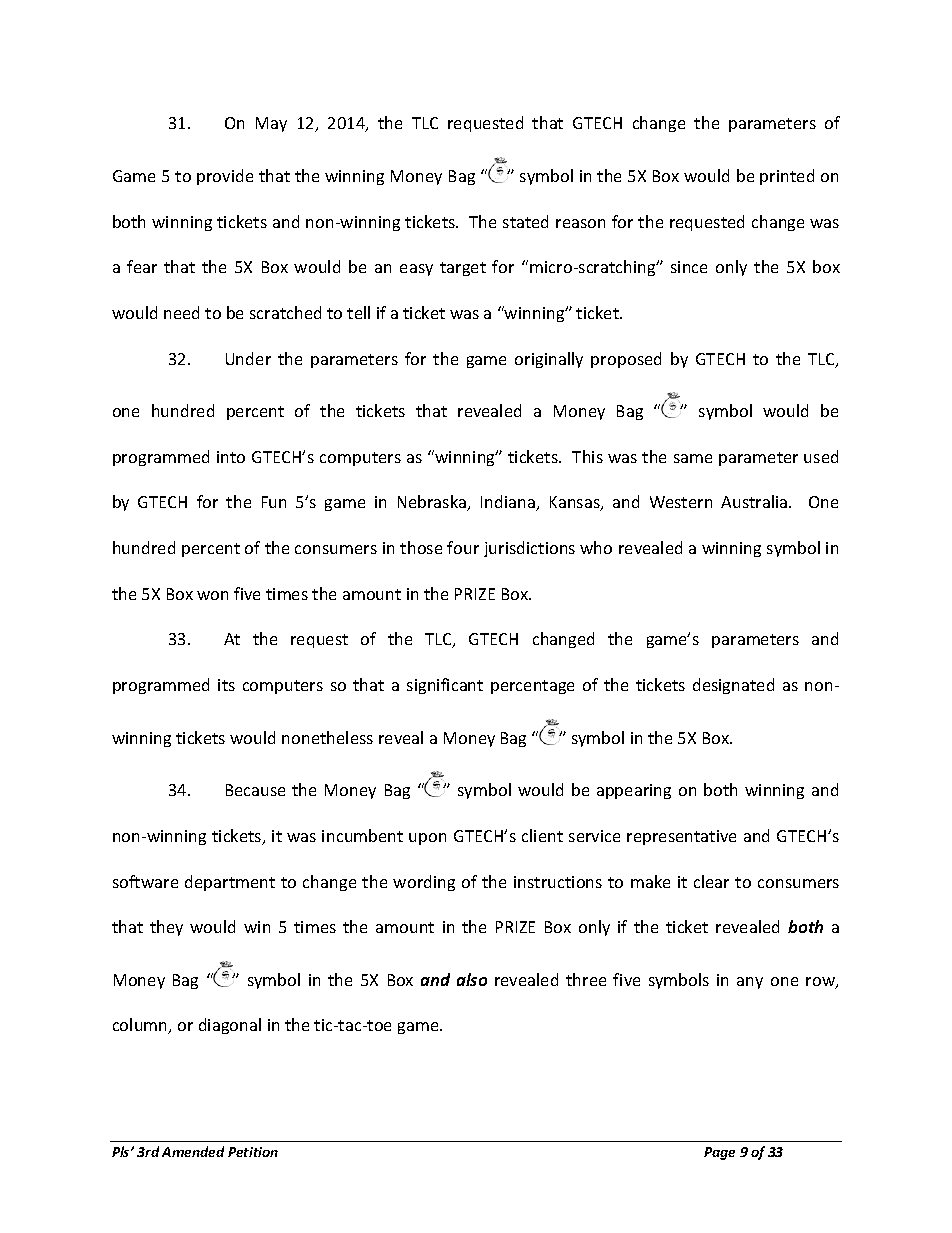  What do you see at coordinates (787, 177) in the screenshot?
I see `printed` at bounding box center [787, 177].
